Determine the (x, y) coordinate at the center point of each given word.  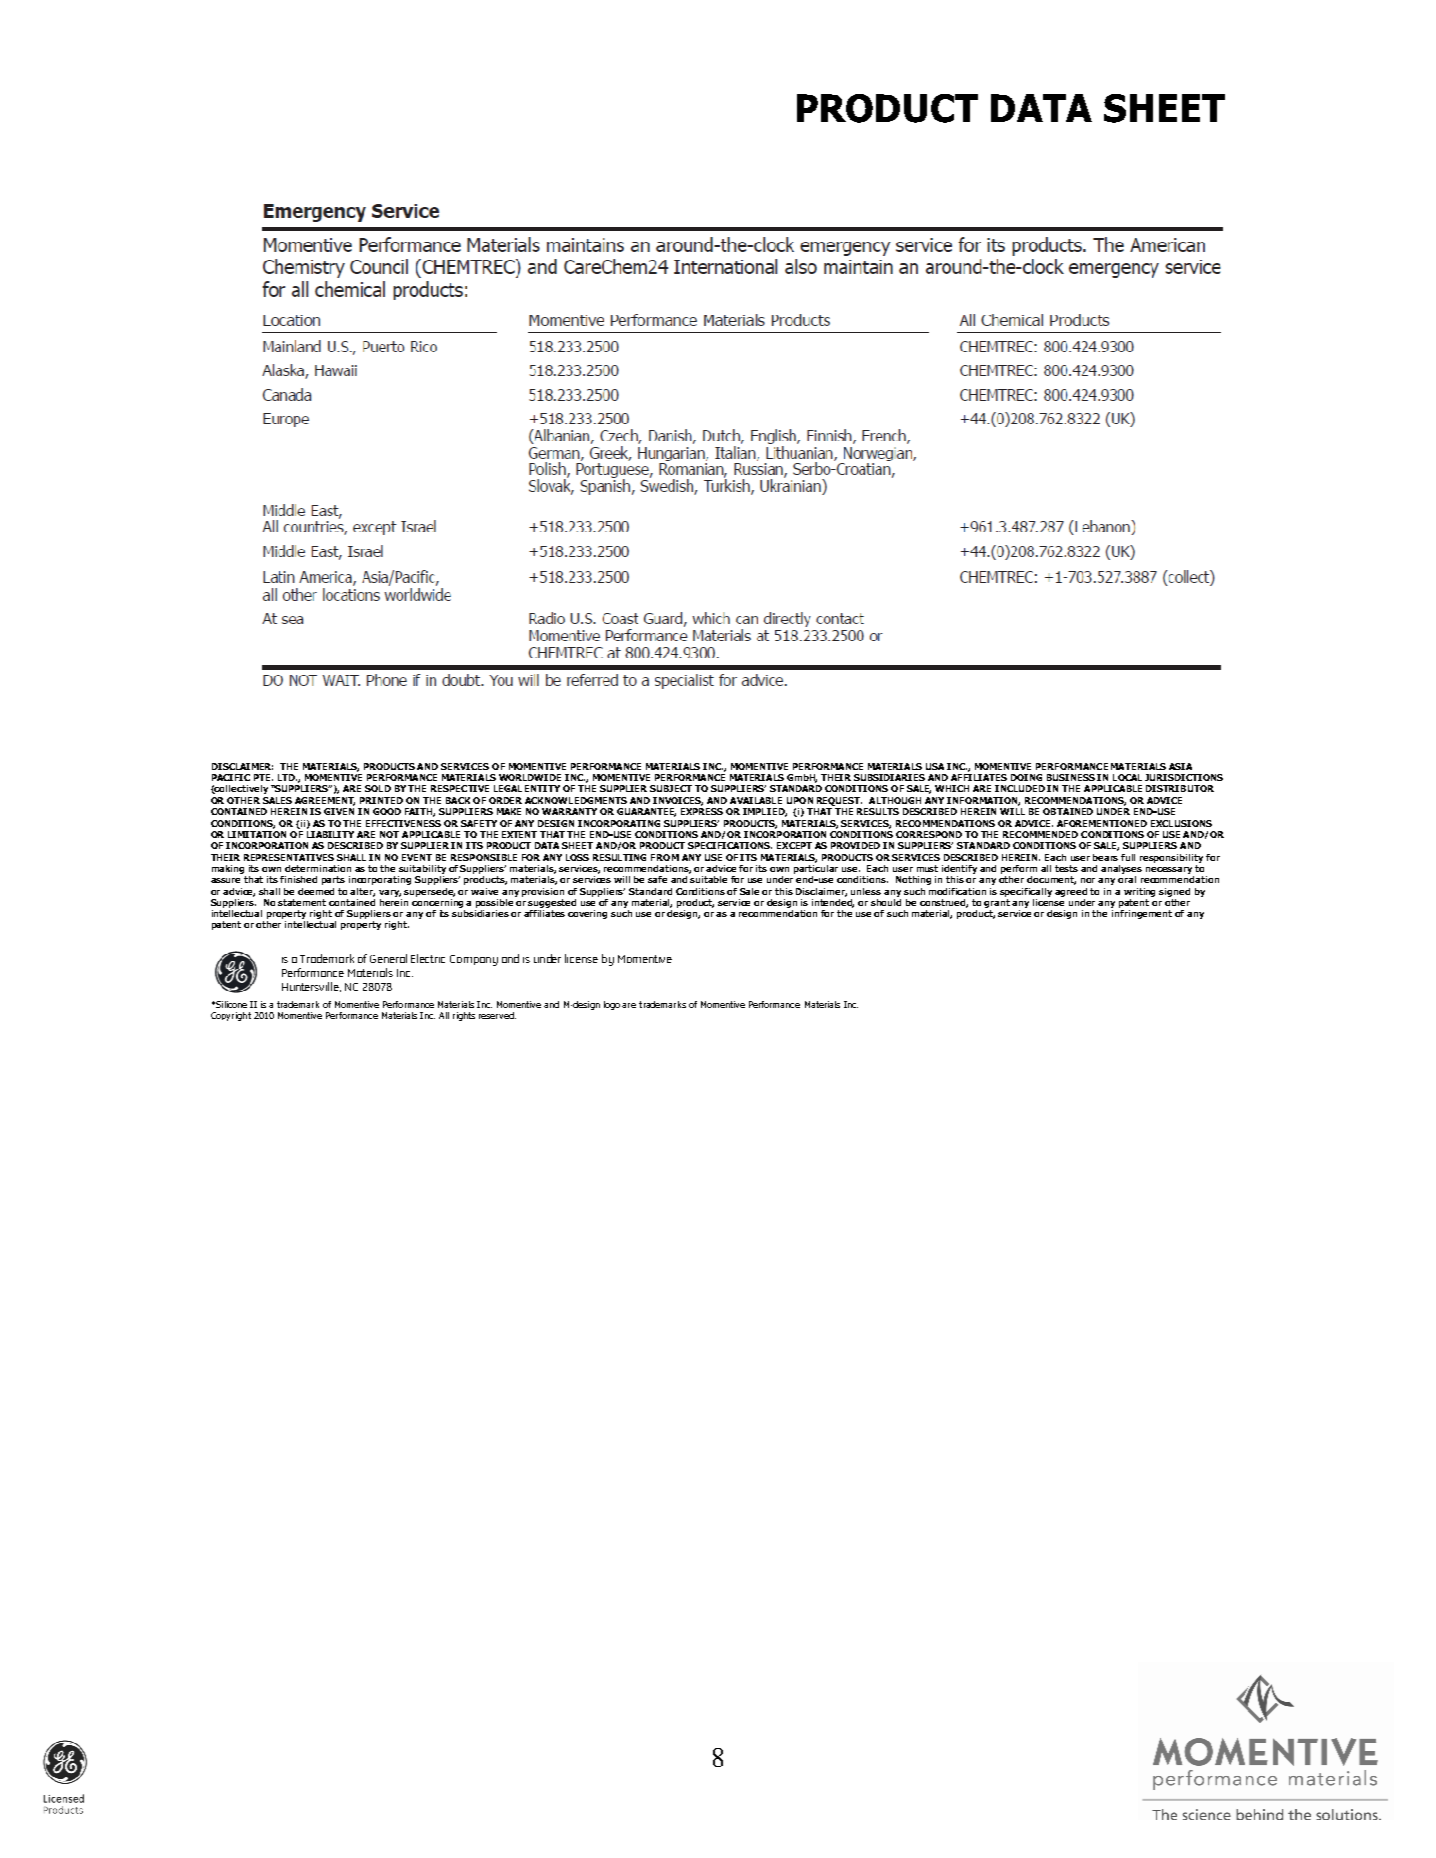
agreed (1071, 892)
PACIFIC (231, 777)
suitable (708, 879)
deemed (316, 891)
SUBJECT (671, 788)
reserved (497, 1015)
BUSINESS (1071, 777)
